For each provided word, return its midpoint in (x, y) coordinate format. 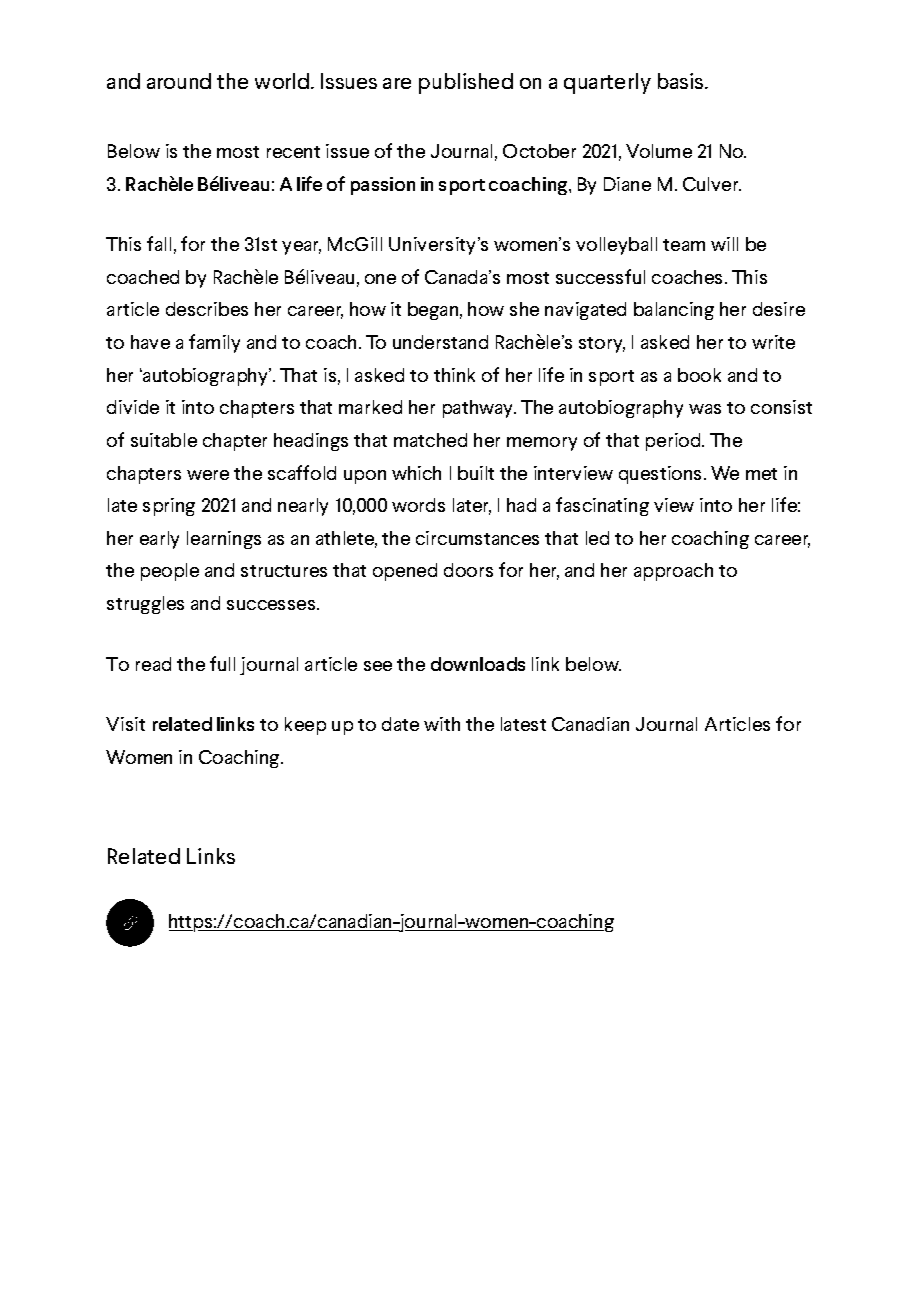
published (466, 83)
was (705, 409)
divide (133, 407)
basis (682, 81)
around (179, 81)
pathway (479, 409)
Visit (125, 724)
